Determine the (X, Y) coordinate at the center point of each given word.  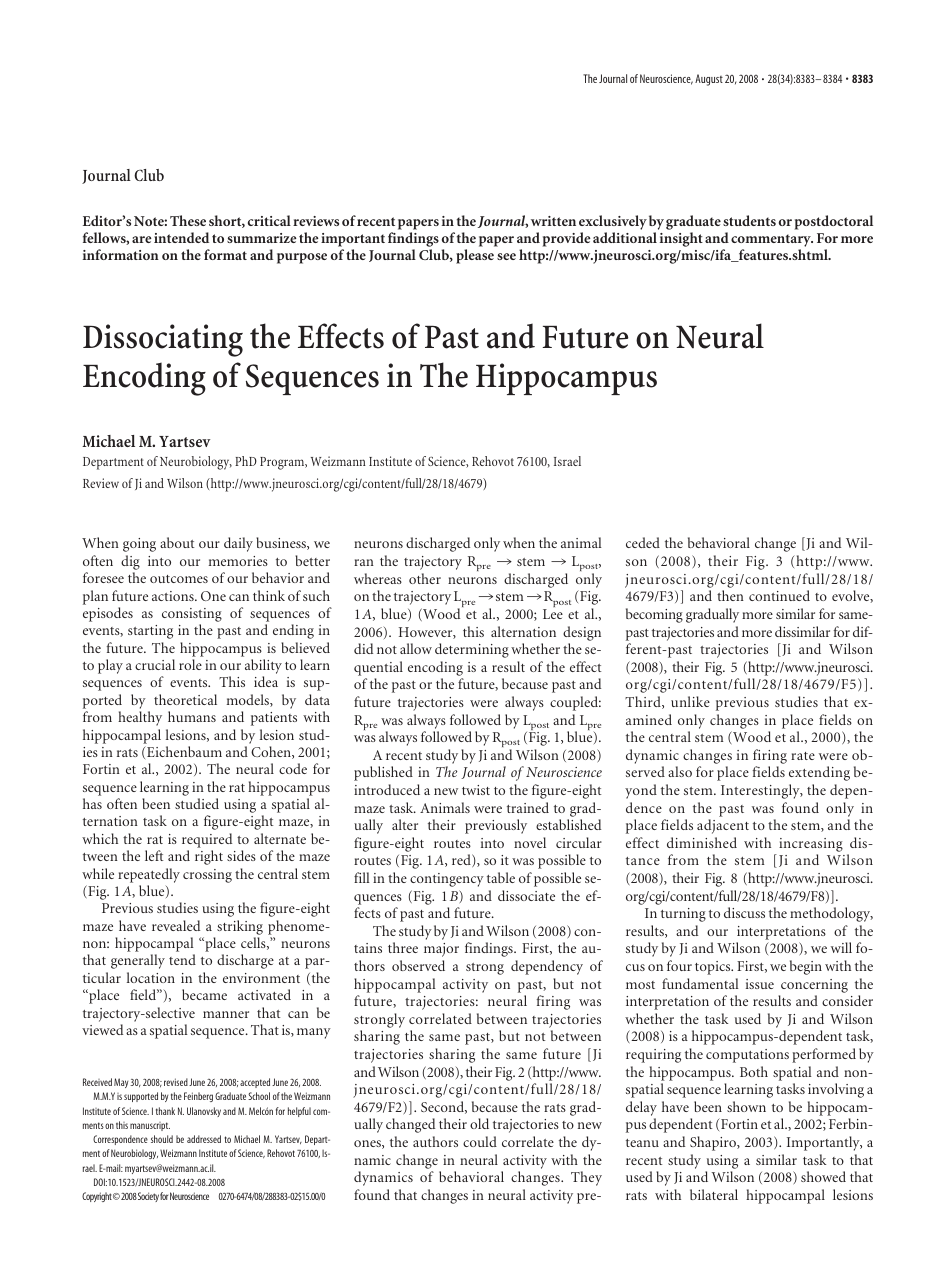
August (709, 80)
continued (779, 595)
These (188, 220)
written (553, 221)
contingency (447, 880)
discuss (744, 912)
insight (681, 239)
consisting (192, 616)
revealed (176, 925)
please (475, 256)
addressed (204, 1139)
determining (472, 650)
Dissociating (163, 340)
